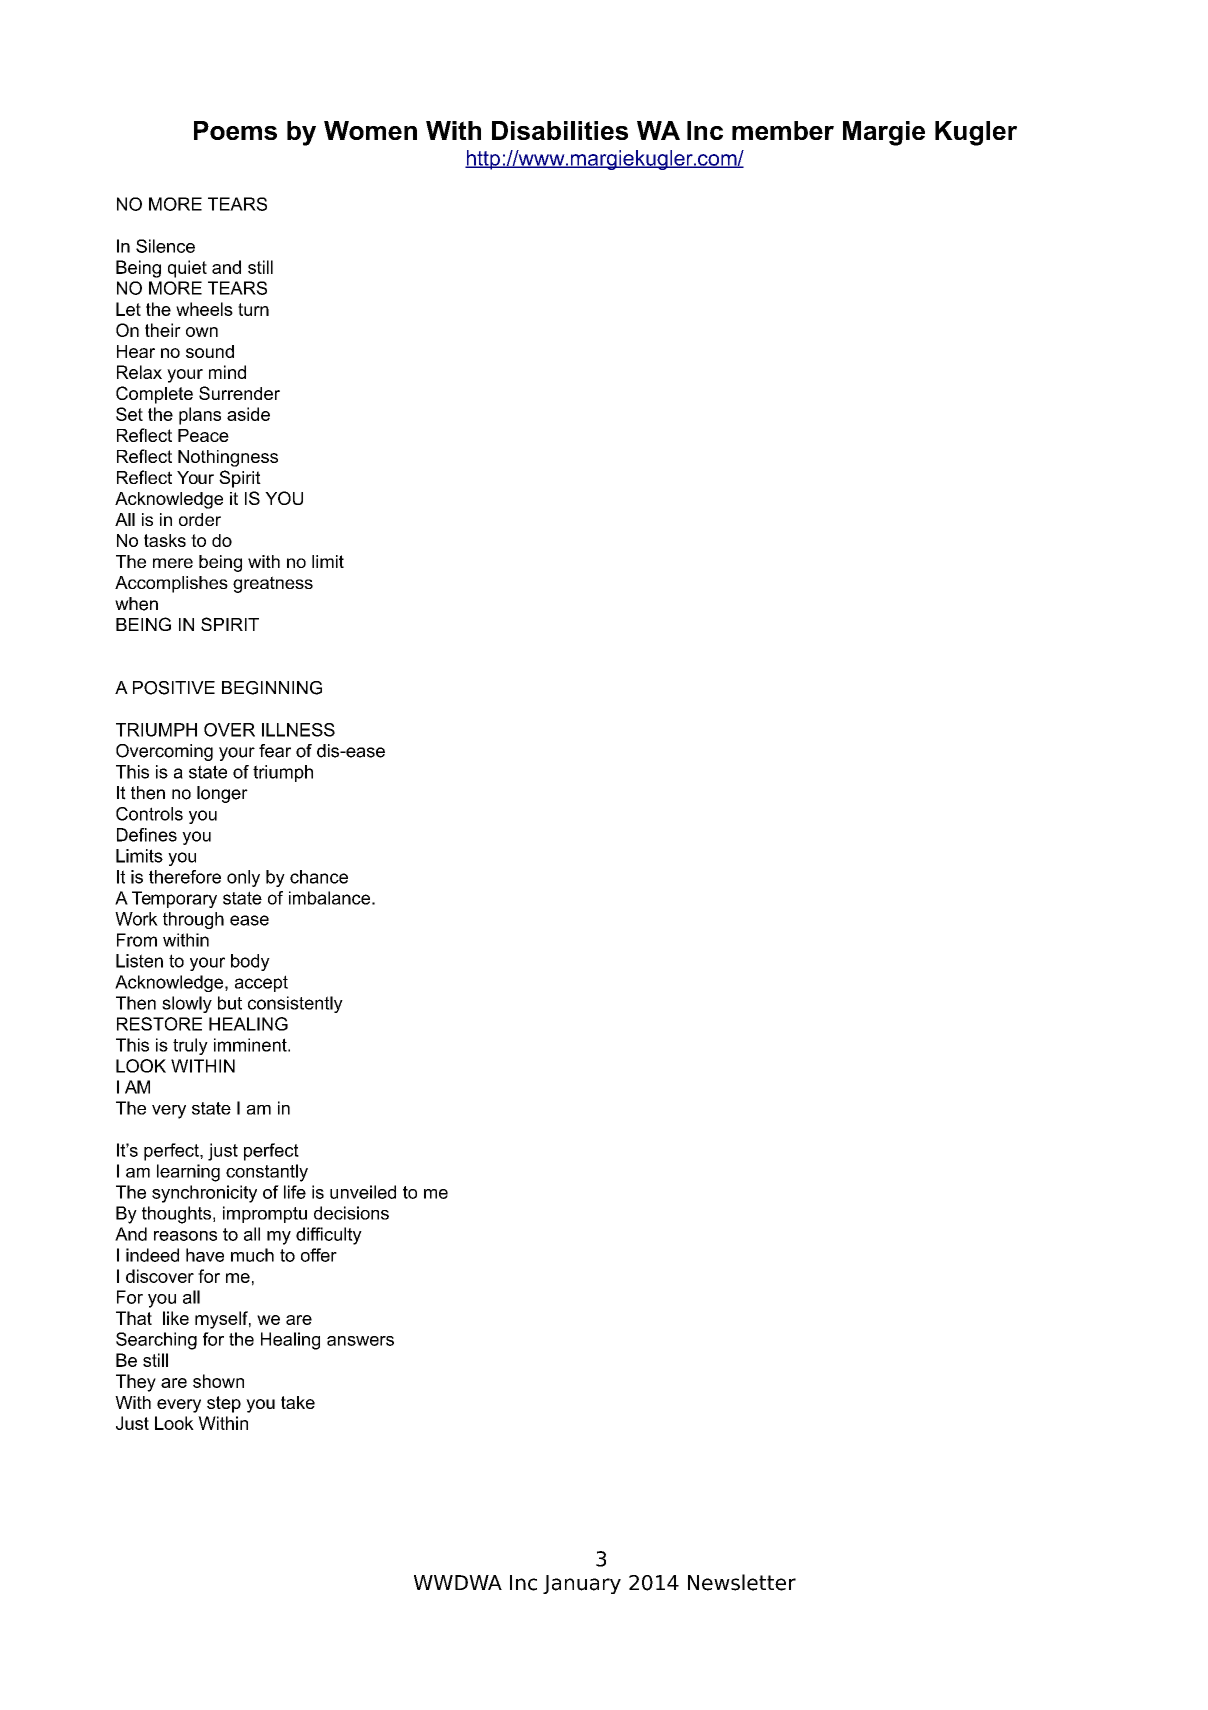  I want to click on Women, so click(370, 130).
